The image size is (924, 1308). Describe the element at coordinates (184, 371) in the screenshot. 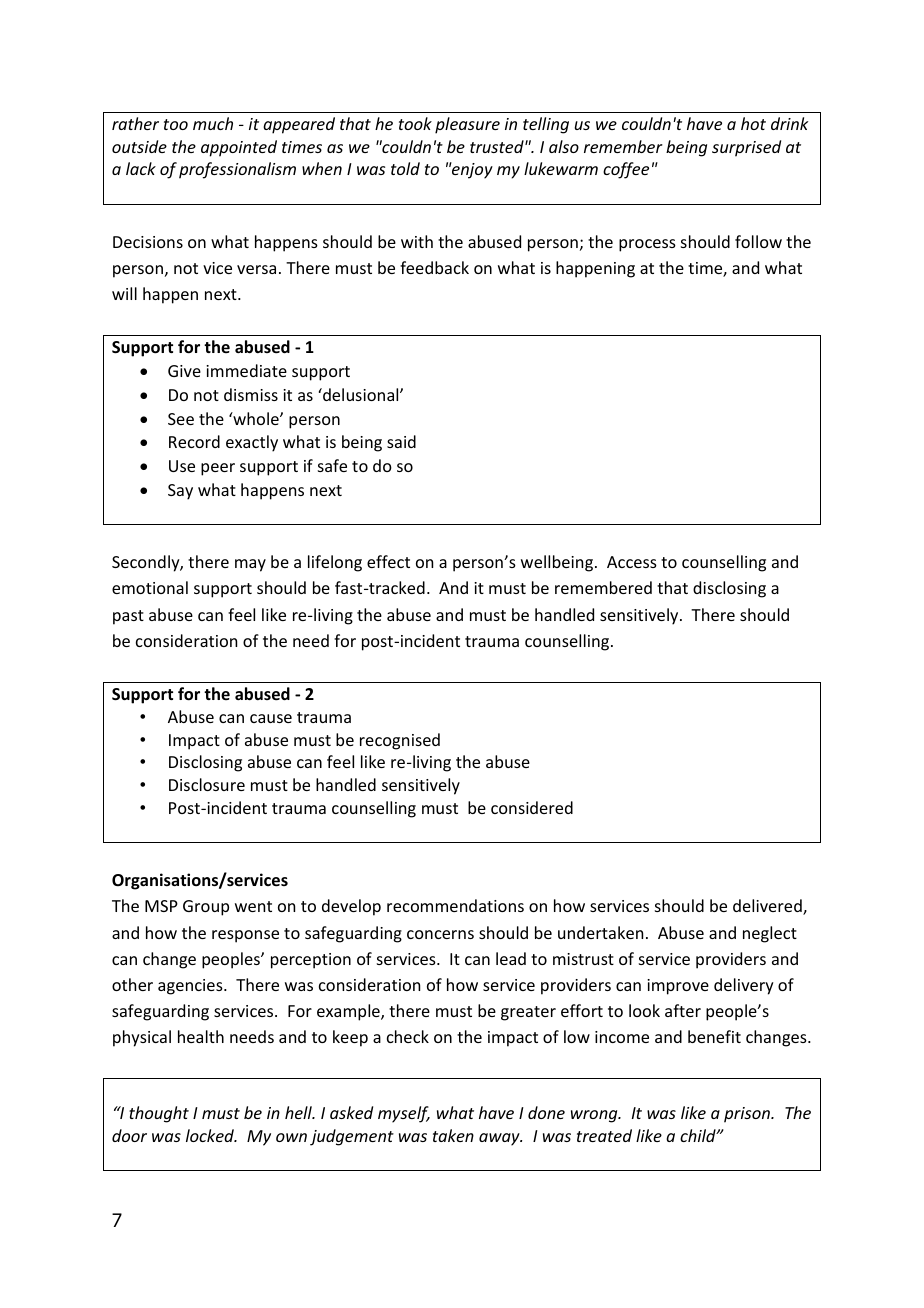

I see `Give` at that location.
